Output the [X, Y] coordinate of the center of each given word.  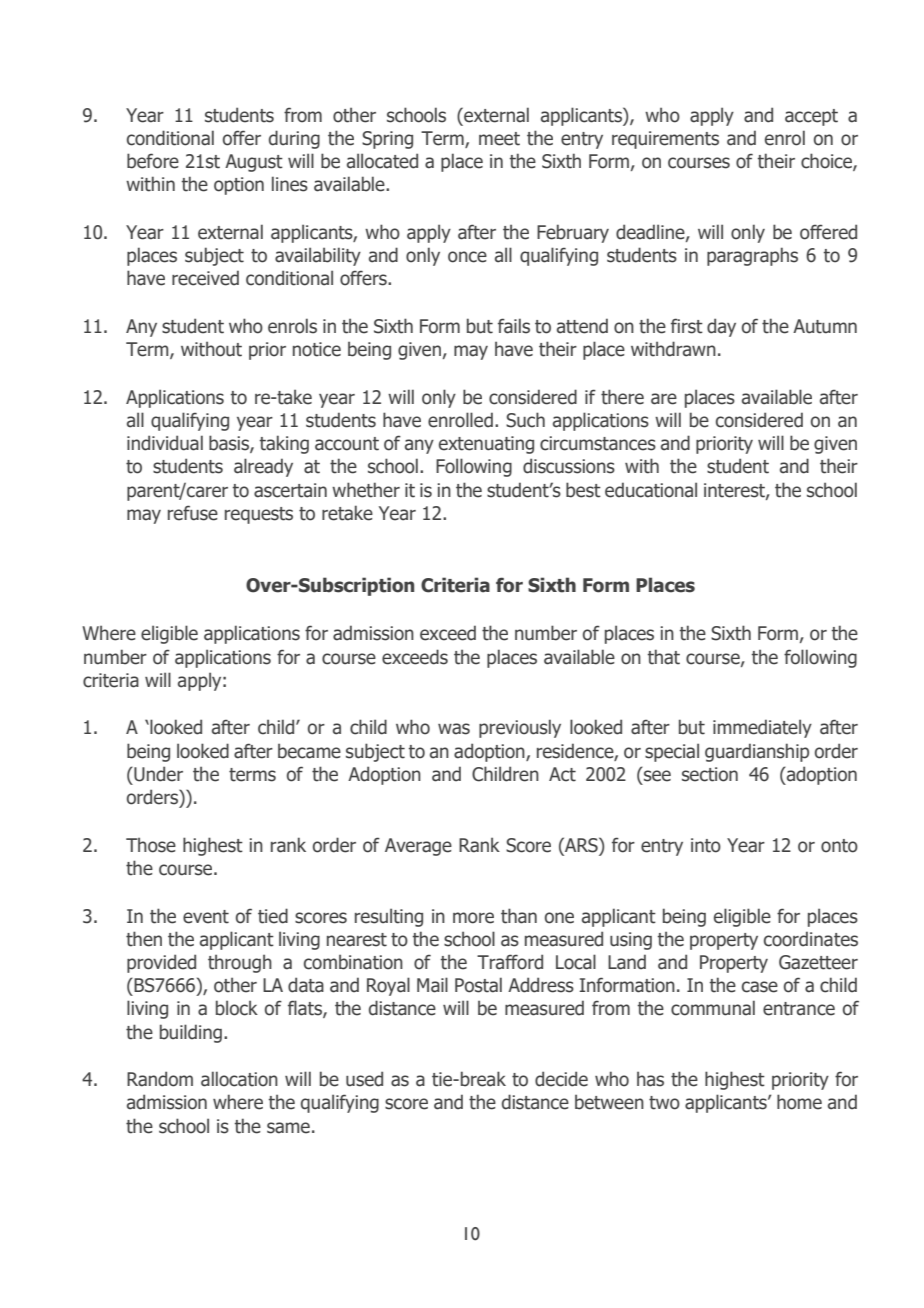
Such [525, 420]
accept [811, 117]
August [254, 163]
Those [151, 845]
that [664, 657]
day [721, 327]
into [706, 845]
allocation [239, 1079]
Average [418, 847]
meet [499, 139]
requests [259, 515]
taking [284, 444]
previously [520, 728]
